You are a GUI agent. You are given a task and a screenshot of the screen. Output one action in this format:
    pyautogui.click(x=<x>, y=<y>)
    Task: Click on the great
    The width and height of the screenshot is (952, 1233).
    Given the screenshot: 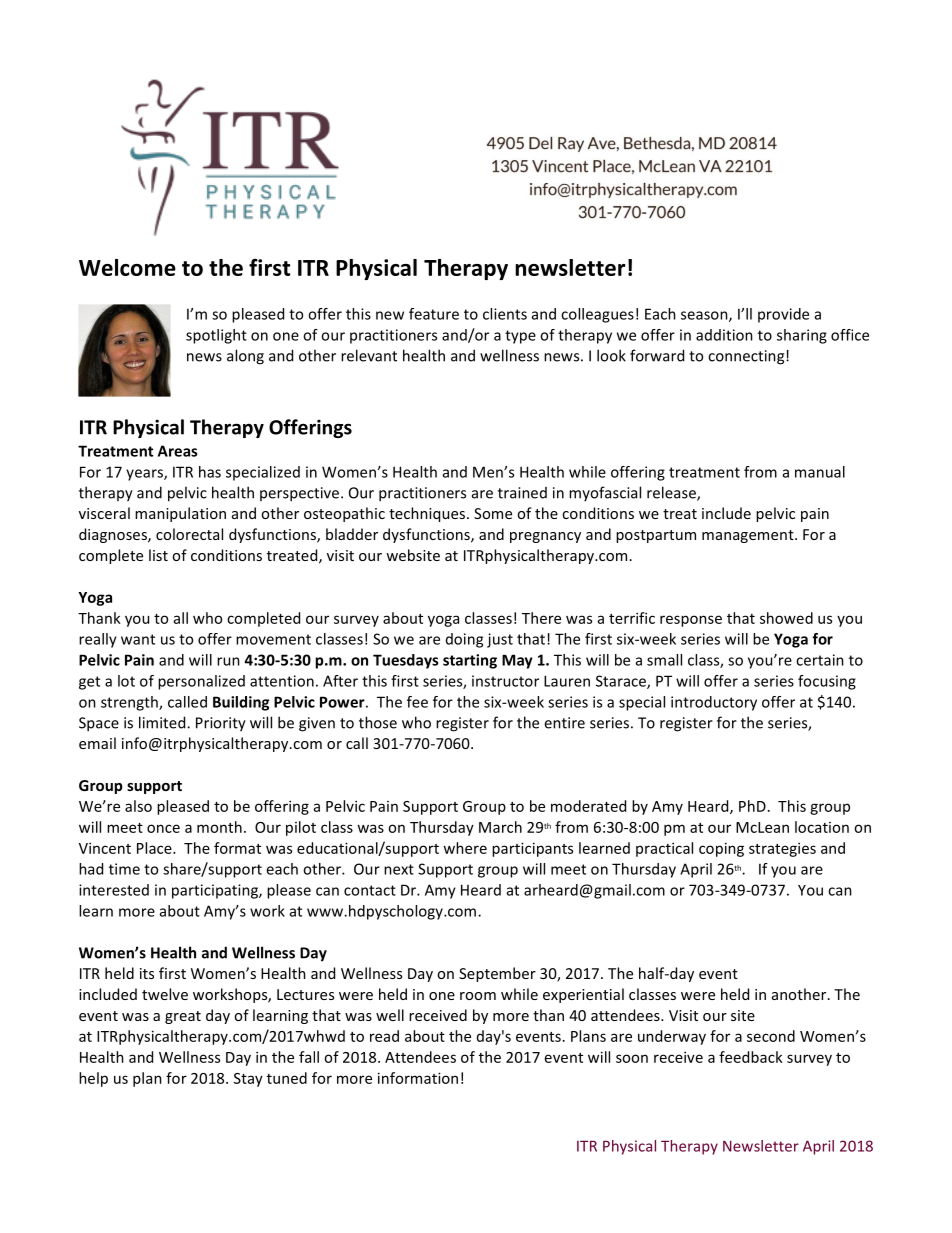 What is the action you would take?
    pyautogui.click(x=183, y=1017)
